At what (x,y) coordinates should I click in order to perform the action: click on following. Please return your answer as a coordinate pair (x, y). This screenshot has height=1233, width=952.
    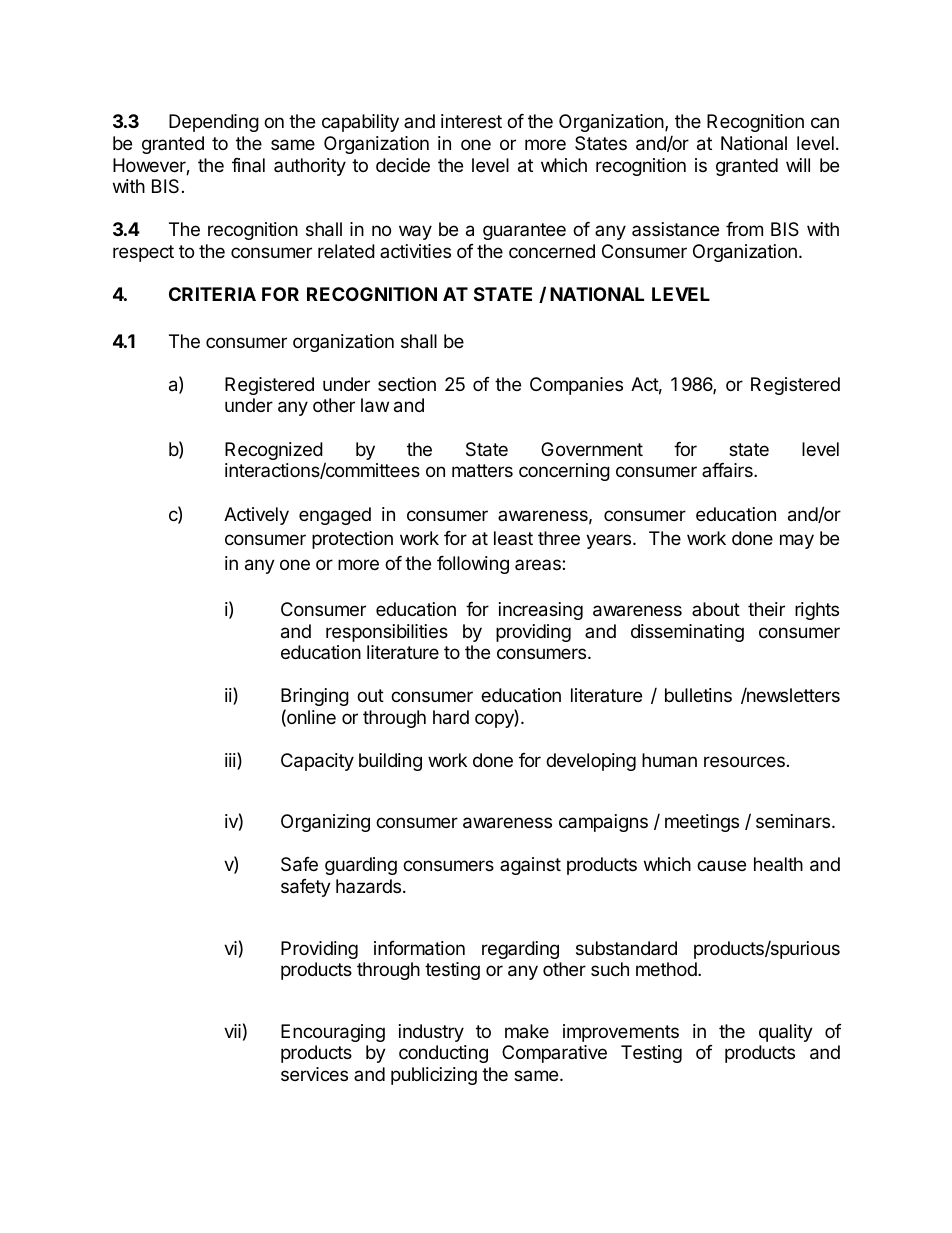
    Looking at the image, I should click on (473, 565).
